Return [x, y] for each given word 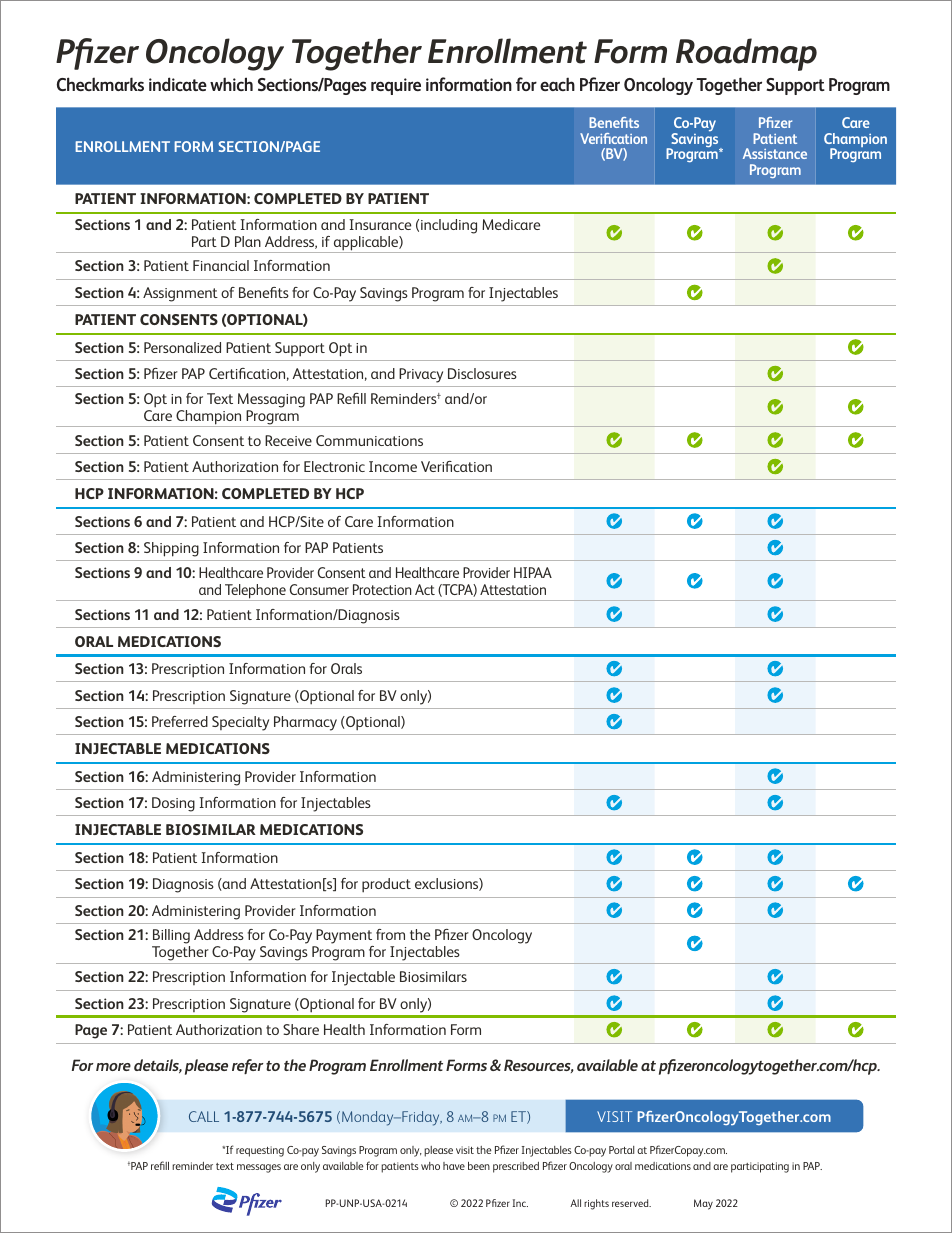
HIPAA [533, 572]
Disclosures [482, 373]
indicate [178, 84]
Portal [621, 1150]
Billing [171, 938]
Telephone [255, 592]
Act [425, 589]
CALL [204, 1116]
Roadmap [746, 54]
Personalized [182, 347]
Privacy [421, 375]
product [386, 885]
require [396, 86]
